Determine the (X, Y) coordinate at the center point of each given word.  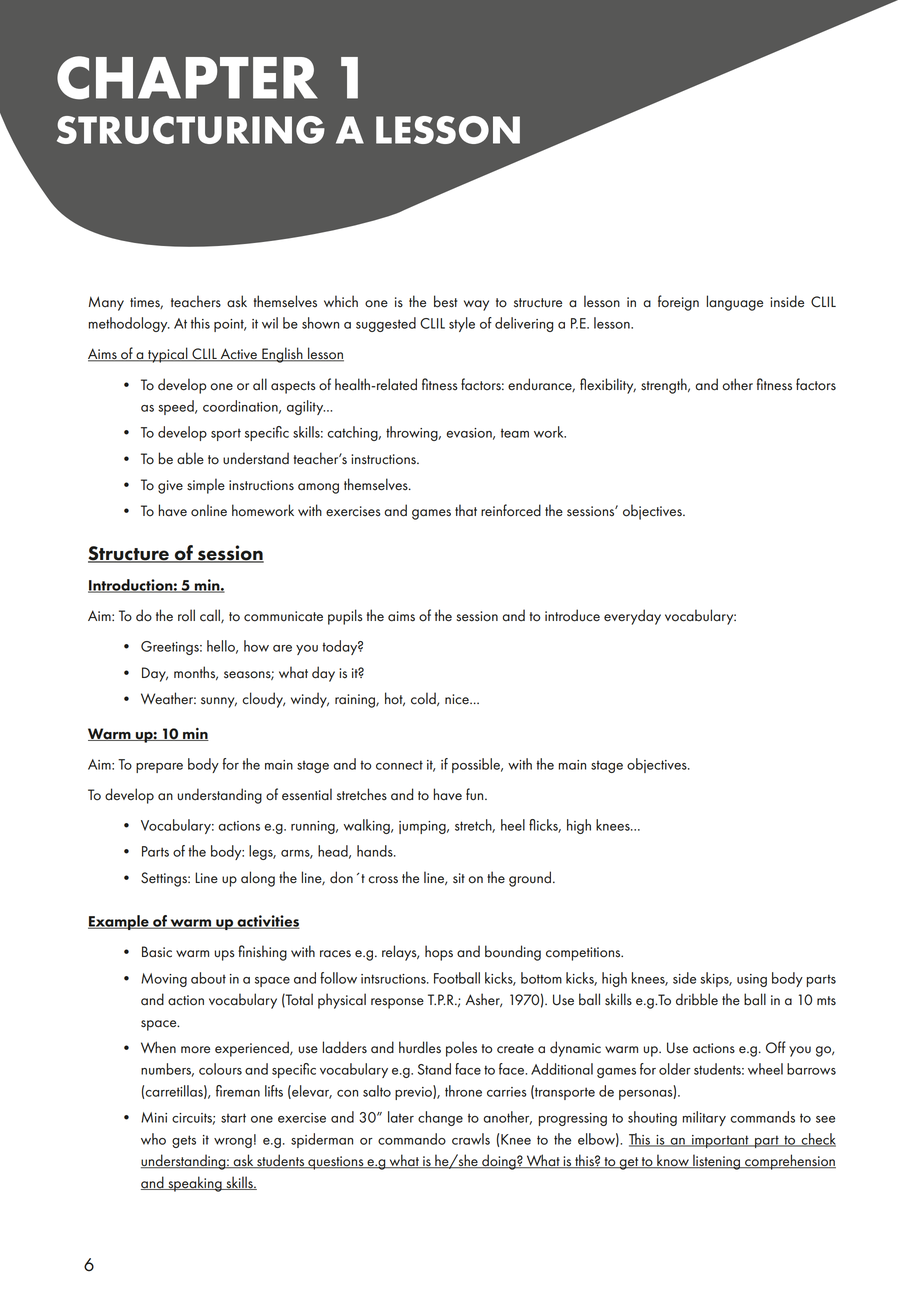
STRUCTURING (191, 130)
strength (665, 386)
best (445, 301)
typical (168, 355)
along (258, 879)
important (720, 1141)
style (462, 324)
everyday (632, 617)
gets (184, 1141)
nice (458, 699)
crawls (471, 1139)
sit (459, 878)
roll (186, 615)
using (752, 980)
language (735, 303)
